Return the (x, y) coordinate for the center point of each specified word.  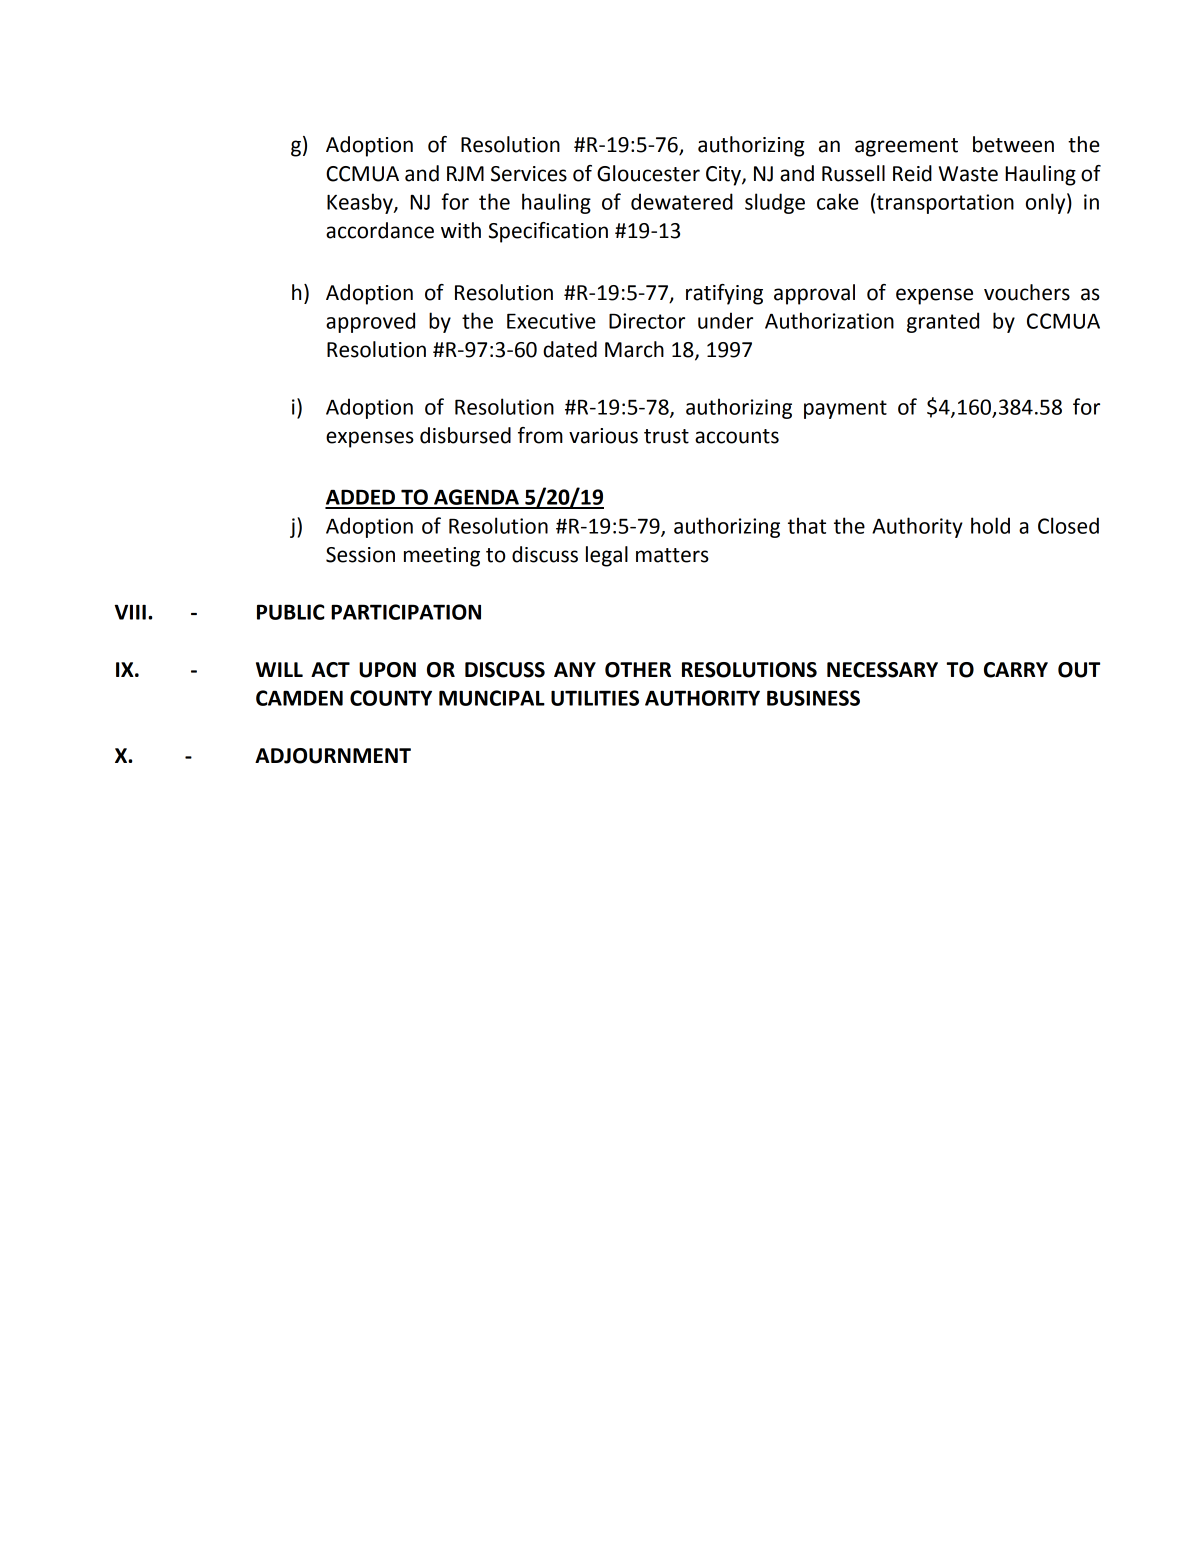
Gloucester (648, 173)
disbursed (465, 435)
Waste (968, 174)
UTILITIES (595, 698)
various (603, 436)
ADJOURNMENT (333, 756)
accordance (380, 230)
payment (845, 409)
